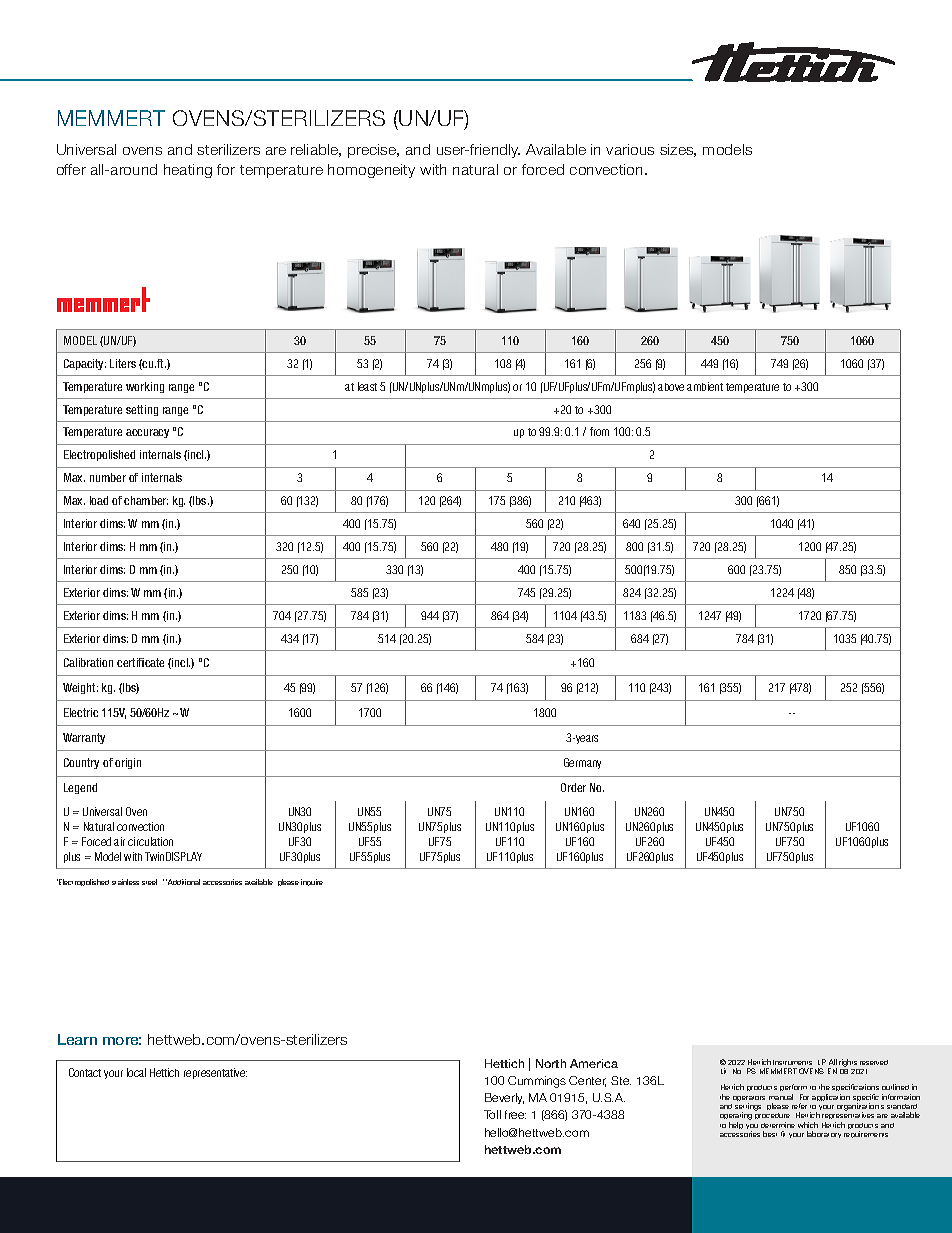 The image size is (952, 1233). Describe the element at coordinates (136, 1072) in the page. I see `local` at that location.
